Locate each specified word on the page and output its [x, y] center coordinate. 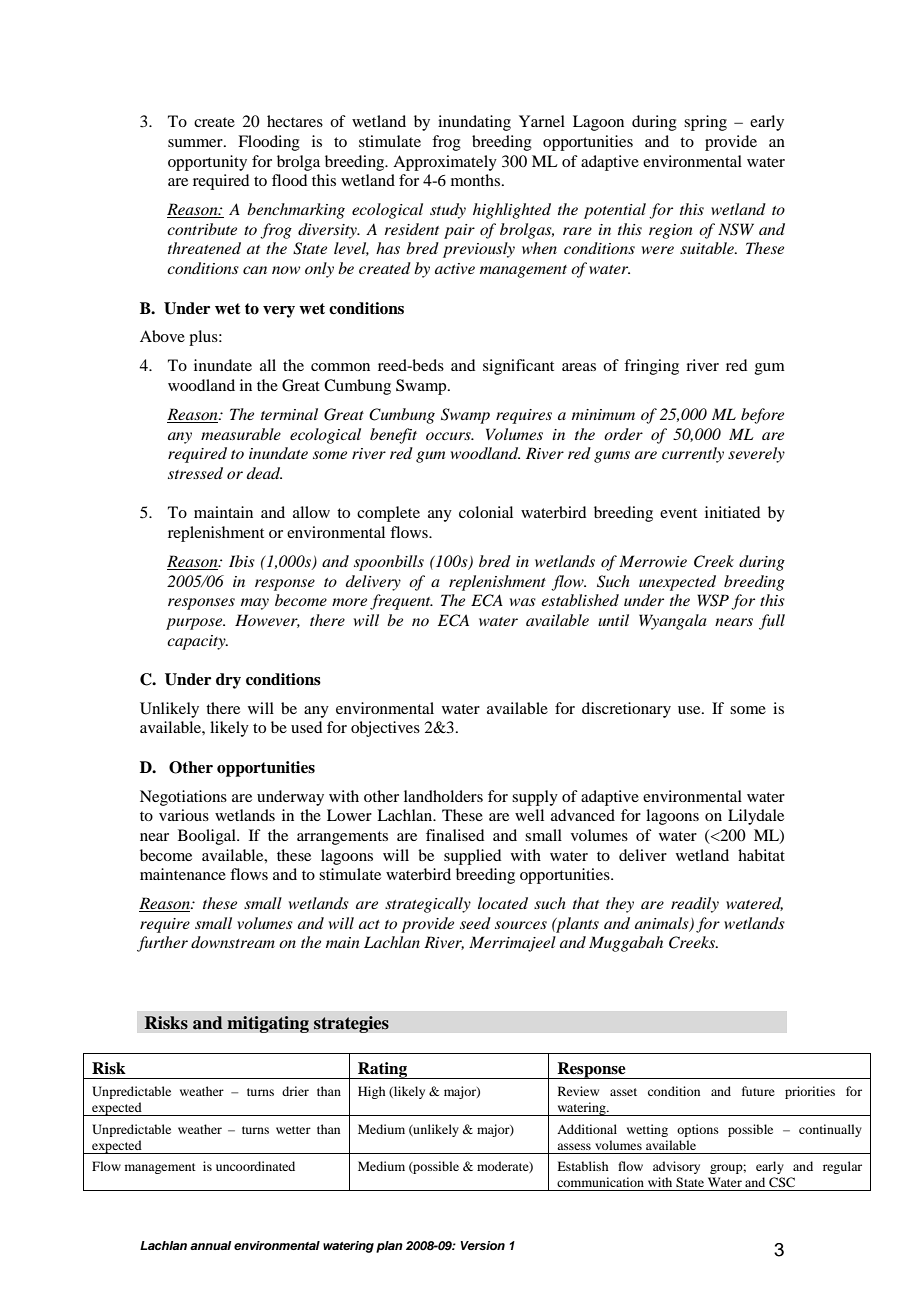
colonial [486, 512]
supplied [472, 857]
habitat [761, 855]
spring [705, 123]
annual [211, 1245]
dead [264, 473]
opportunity [207, 163]
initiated [732, 512]
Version [482, 1245]
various [184, 815]
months [475, 180]
